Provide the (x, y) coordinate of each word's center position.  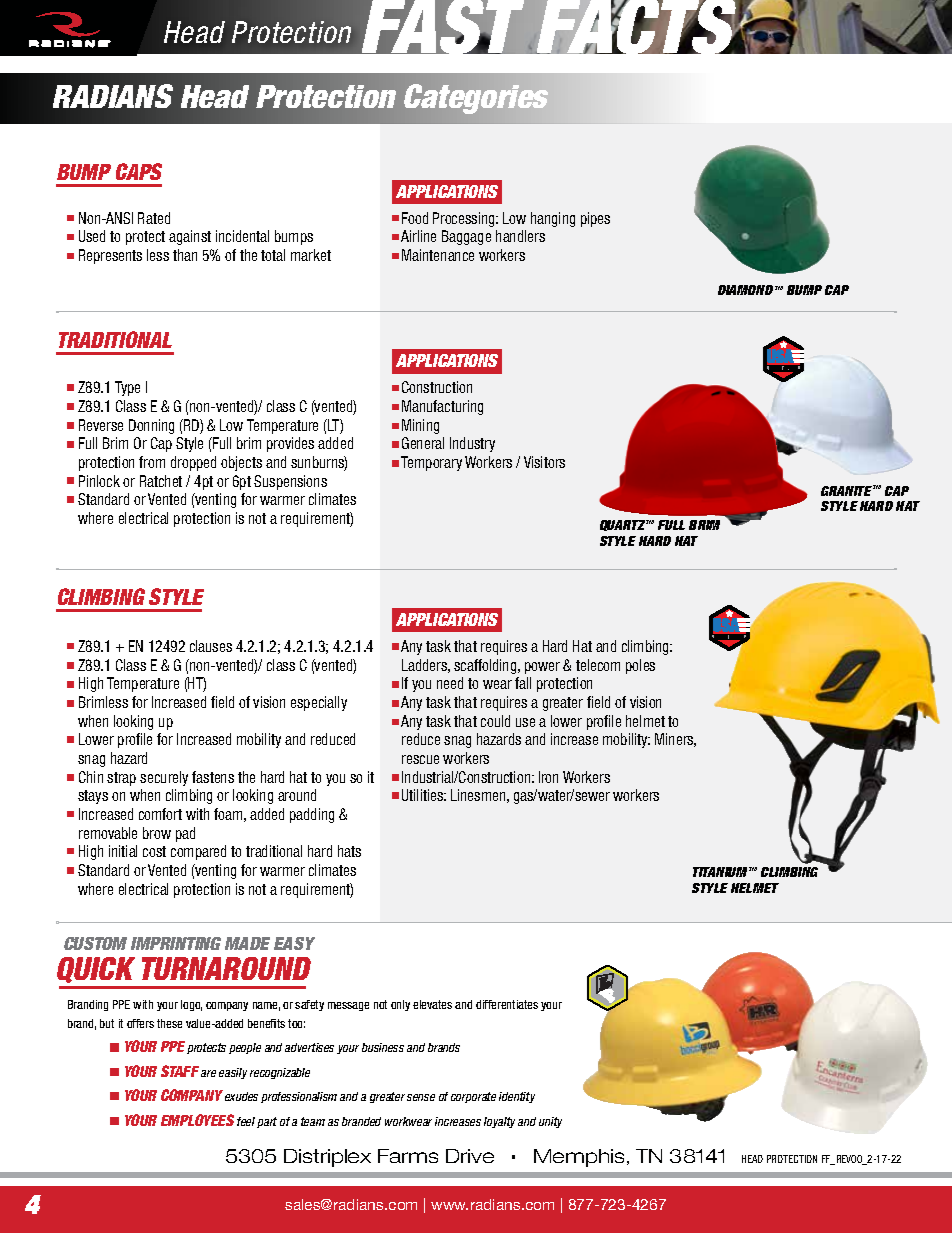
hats (349, 851)
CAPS (139, 171)
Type (127, 388)
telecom (598, 665)
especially (319, 703)
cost (154, 851)
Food (415, 218)
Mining (420, 426)
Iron (548, 777)
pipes (595, 219)
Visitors (544, 462)
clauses (211, 646)
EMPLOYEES (197, 1120)
